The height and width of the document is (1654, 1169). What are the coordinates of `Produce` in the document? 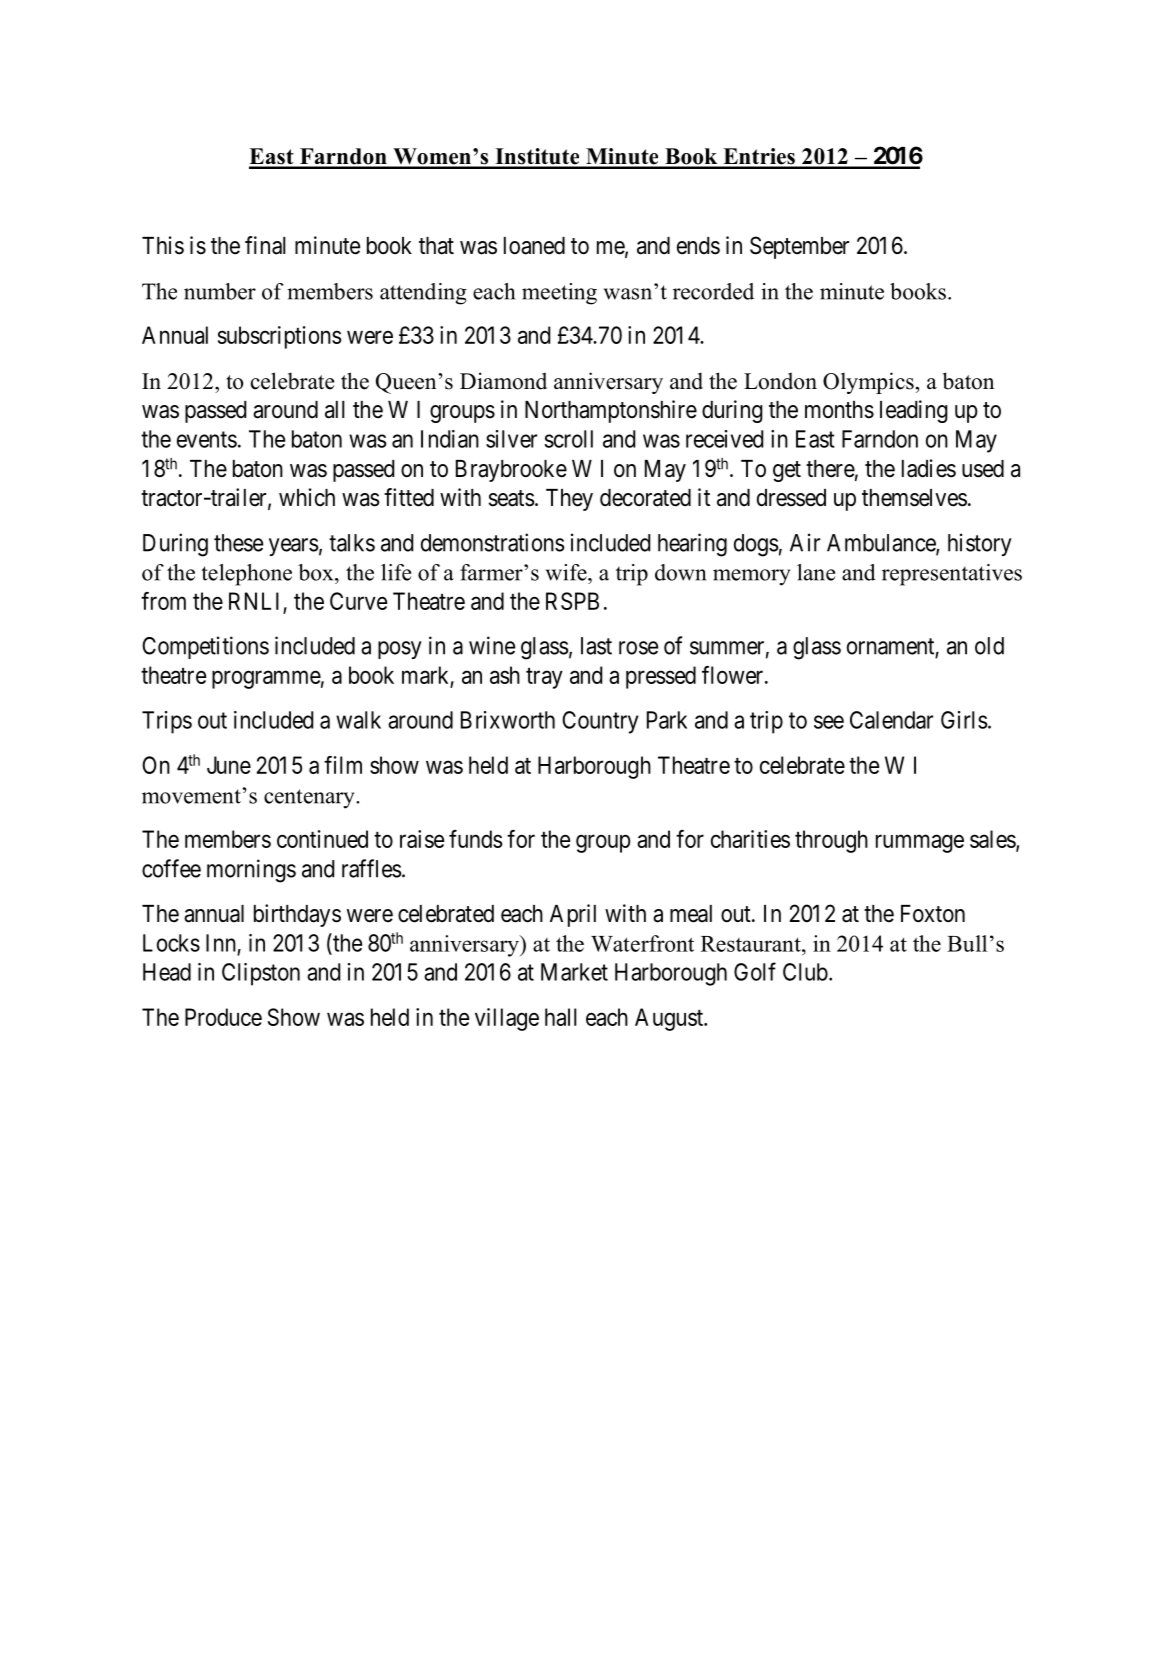 It's located at (223, 1017).
